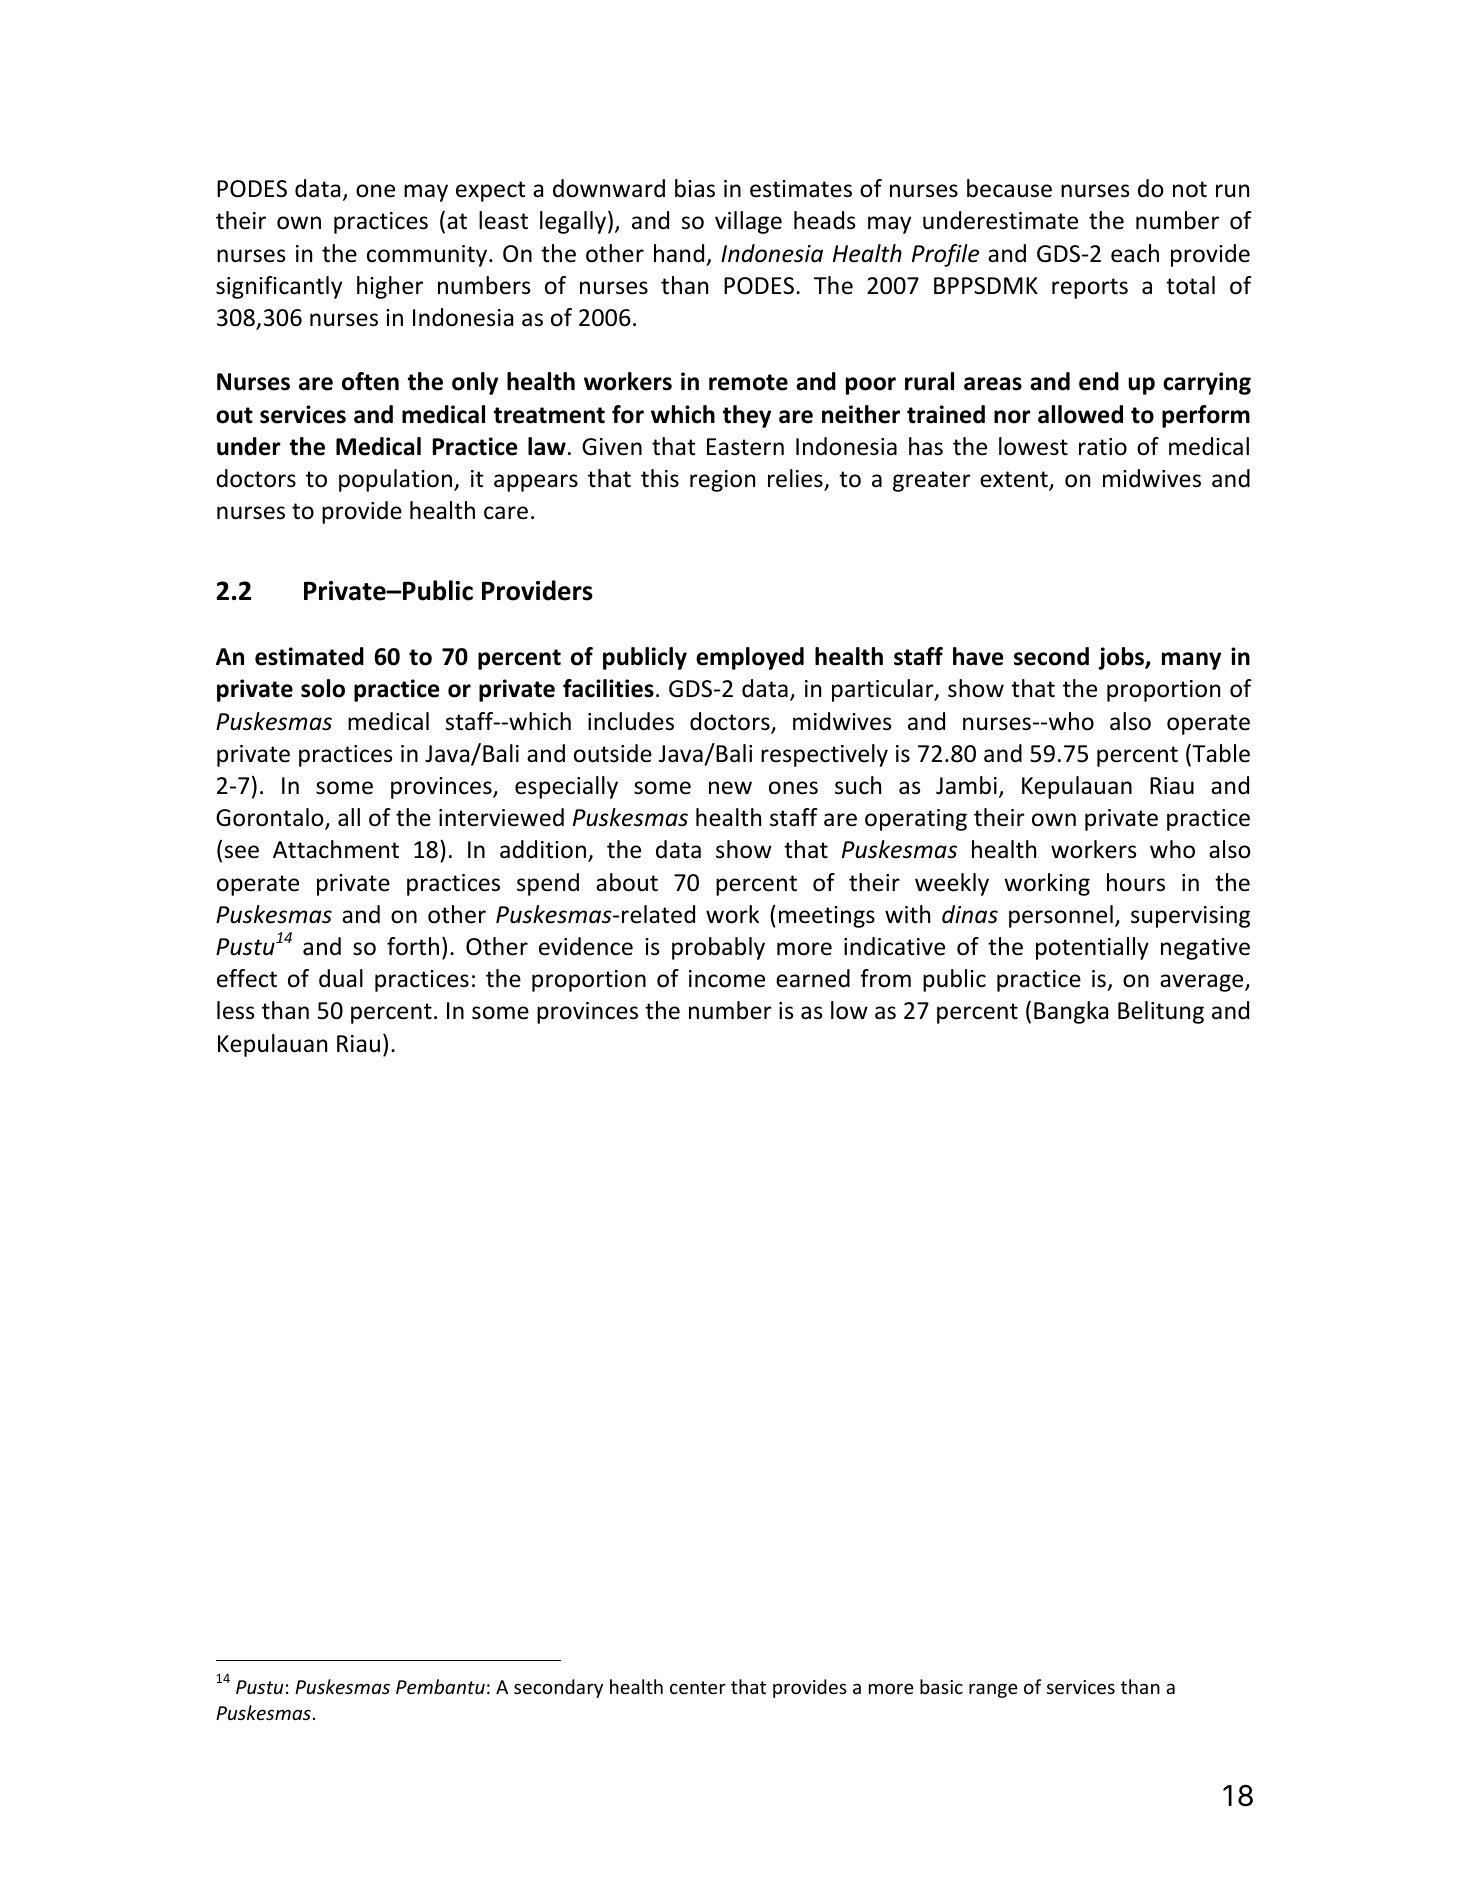  Describe the element at coordinates (1092, 948) in the page. I see `potentially` at that location.
